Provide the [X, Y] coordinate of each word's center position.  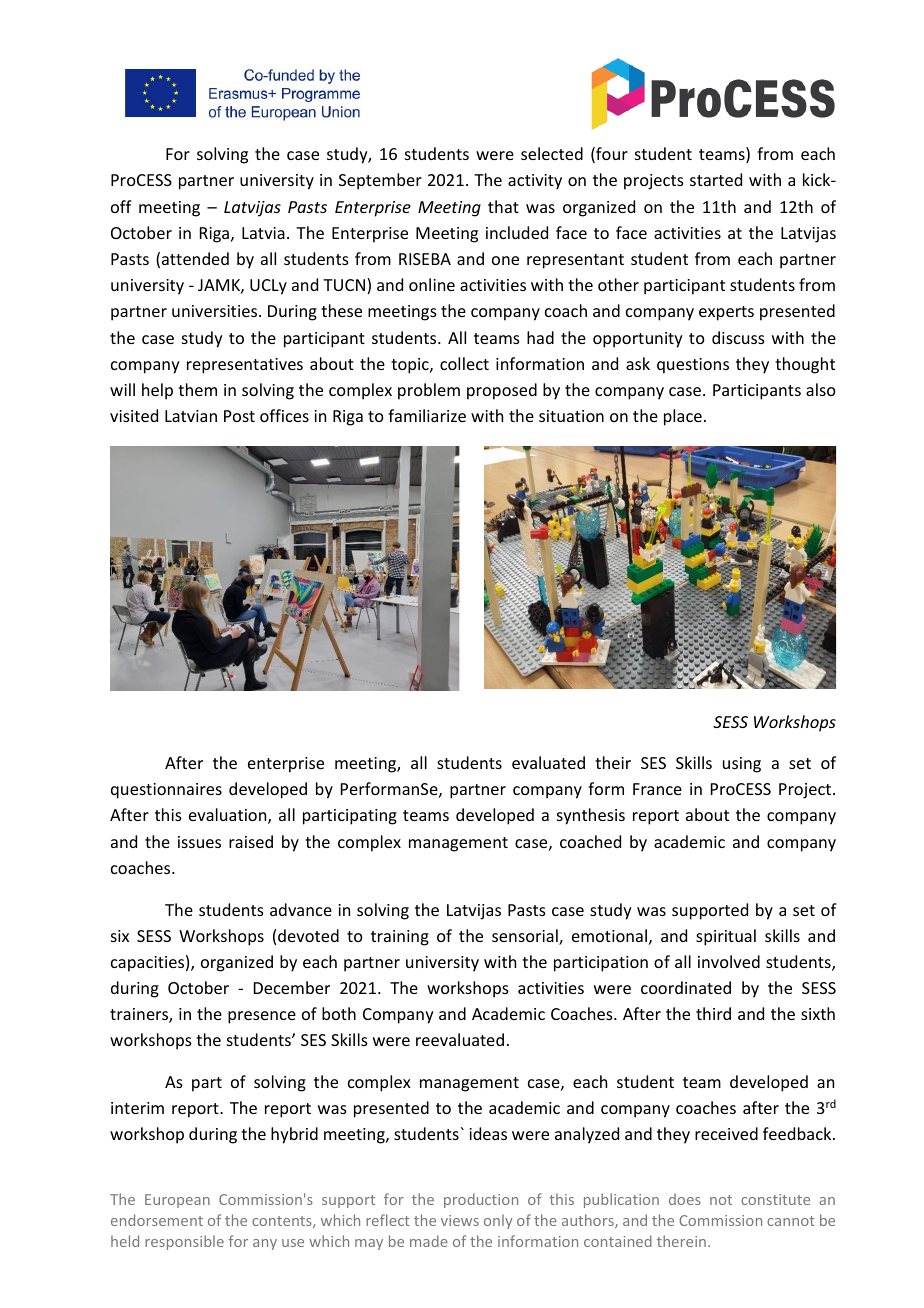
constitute [775, 1199]
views [460, 1220]
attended [195, 258]
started [716, 179]
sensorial [526, 937]
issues [199, 842]
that [503, 206]
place [683, 417]
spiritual [726, 937]
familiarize [427, 415]
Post [239, 416]
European [177, 1201]
